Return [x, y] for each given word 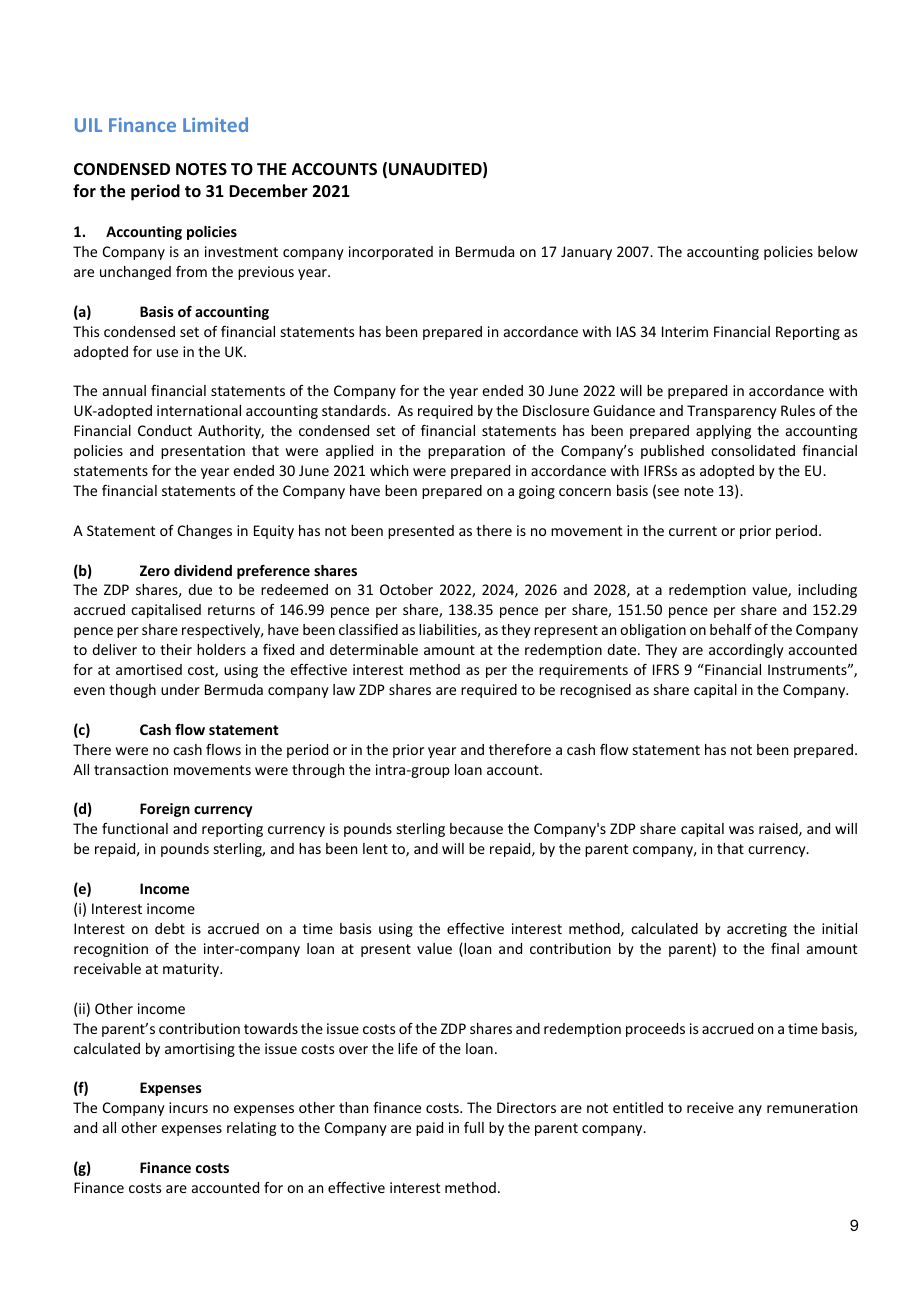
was [741, 830]
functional [135, 828]
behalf [731, 629]
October [406, 589]
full [474, 1127]
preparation [466, 452]
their [176, 649]
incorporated [391, 253]
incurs [188, 1107]
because [476, 828]
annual [124, 390]
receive [710, 1107]
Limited [215, 124]
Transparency [732, 412]
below [838, 251]
